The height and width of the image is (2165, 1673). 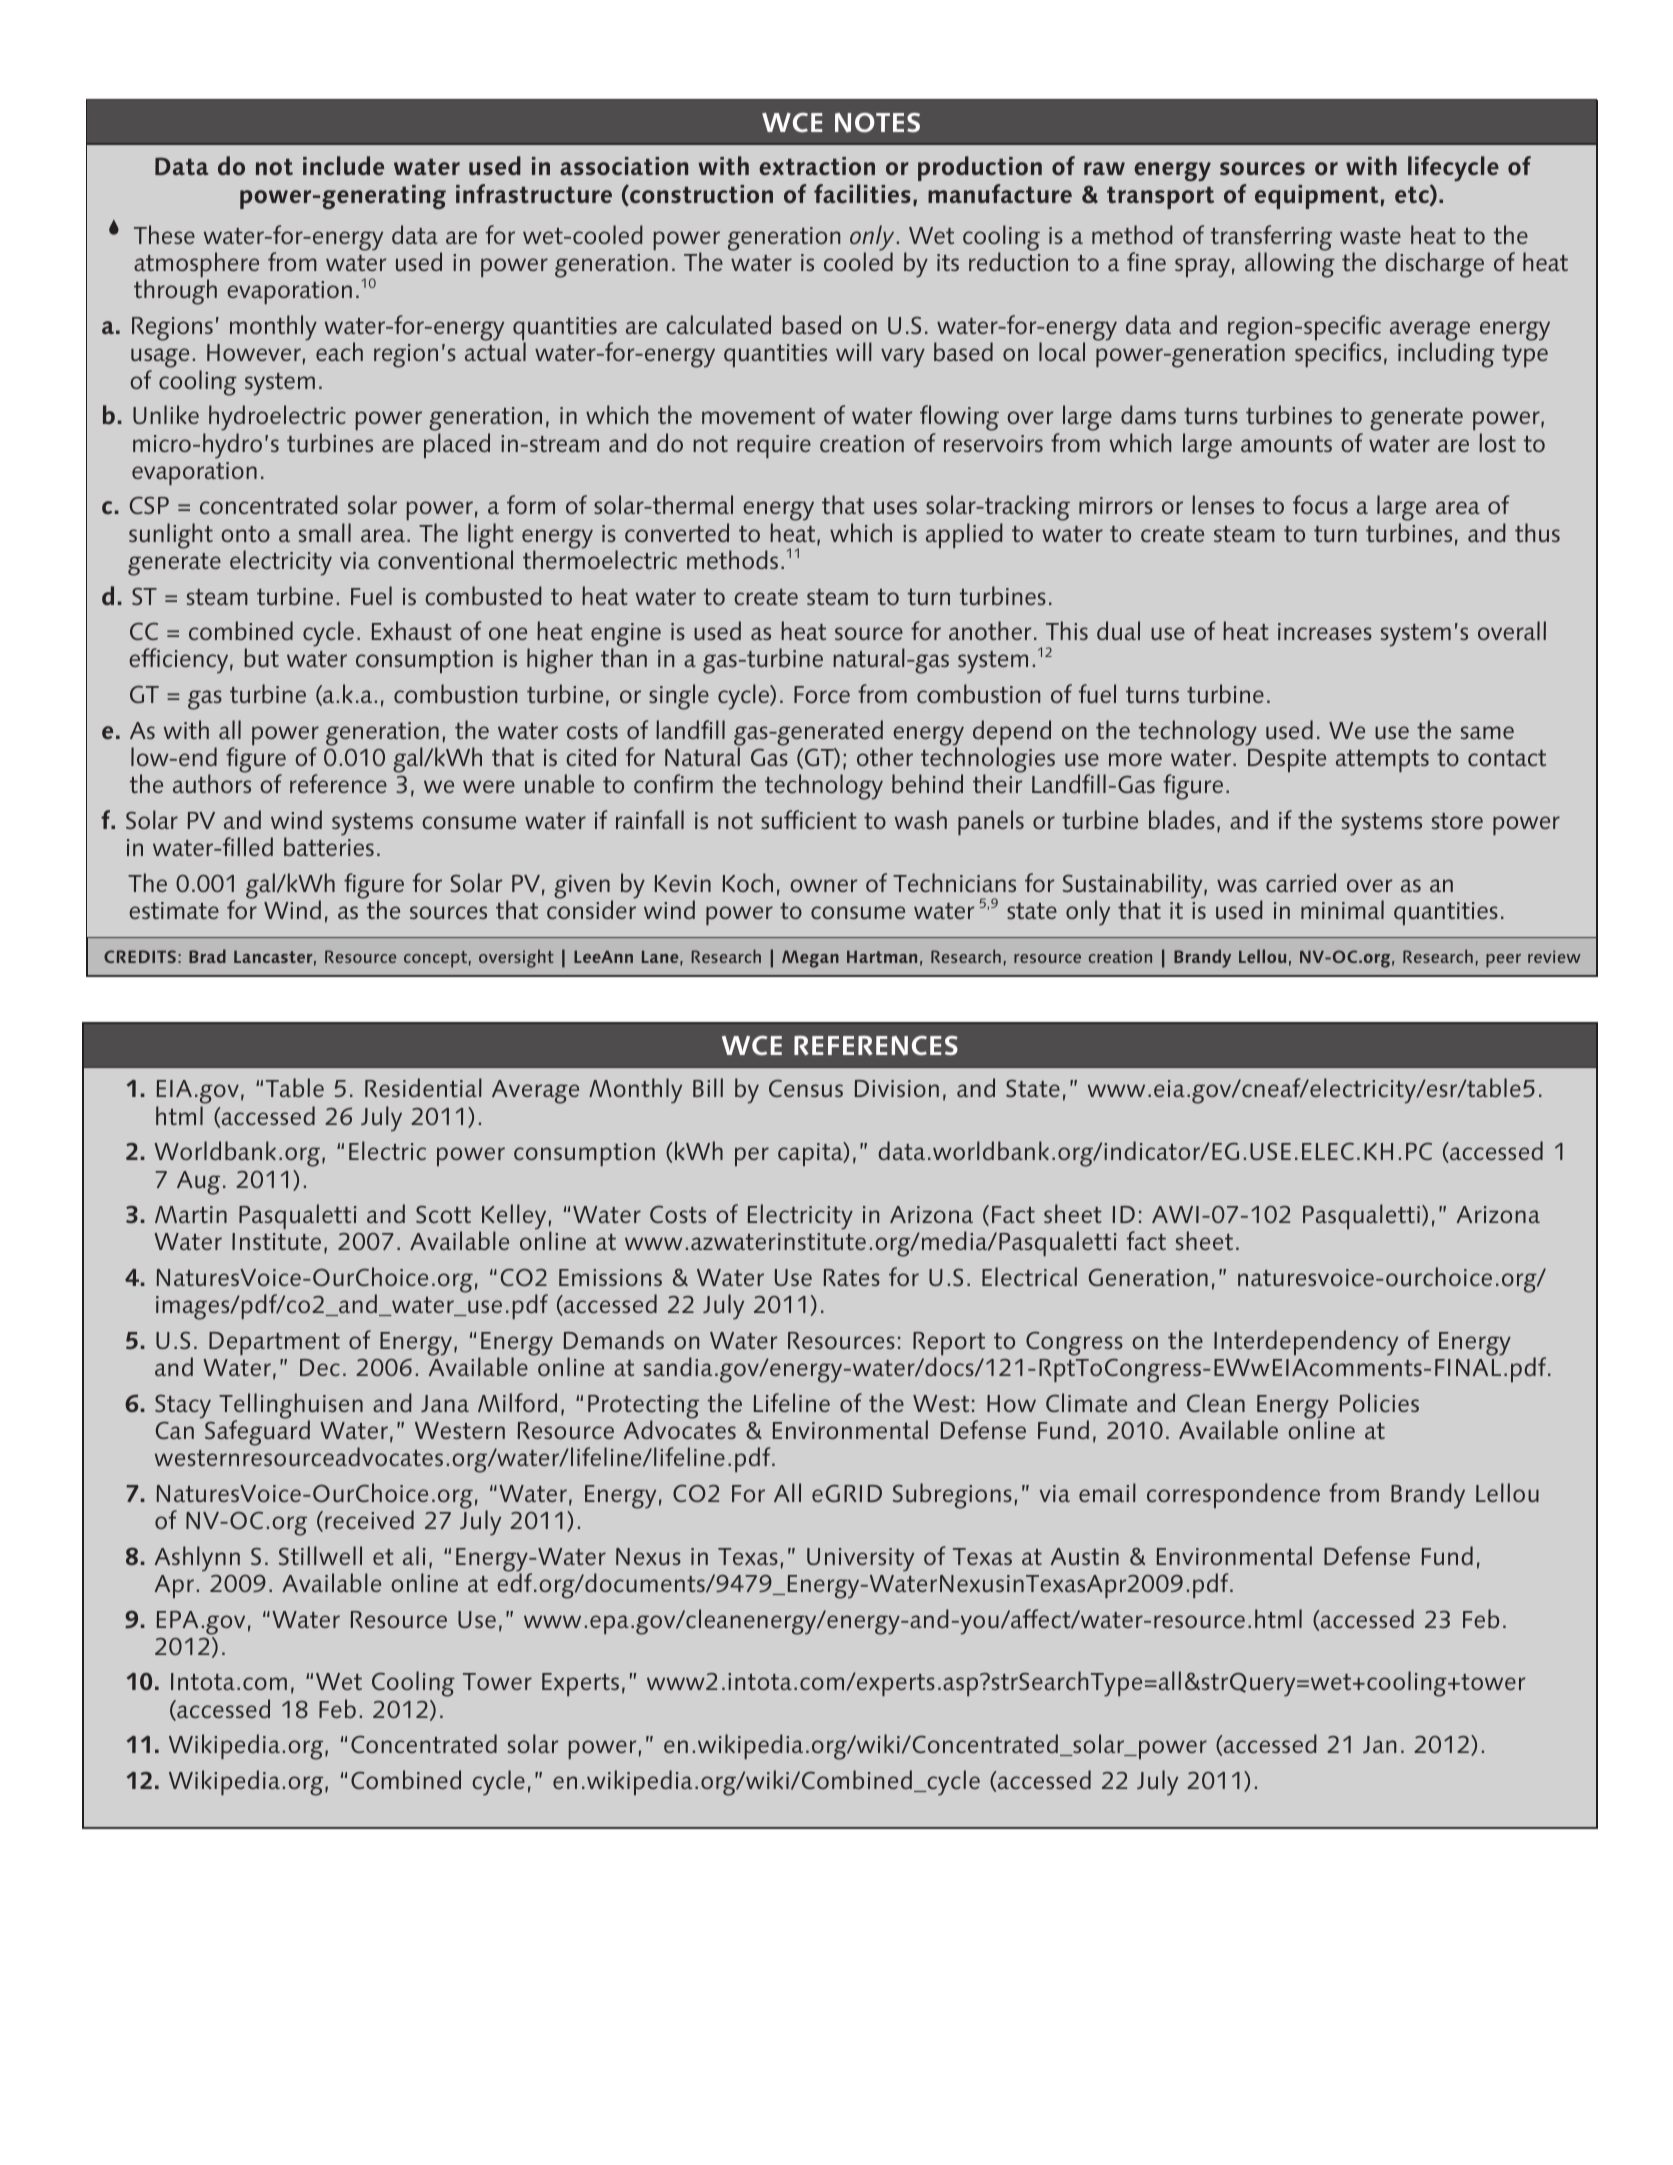 What do you see at coordinates (423, 1087) in the image?
I see `Residential` at bounding box center [423, 1087].
